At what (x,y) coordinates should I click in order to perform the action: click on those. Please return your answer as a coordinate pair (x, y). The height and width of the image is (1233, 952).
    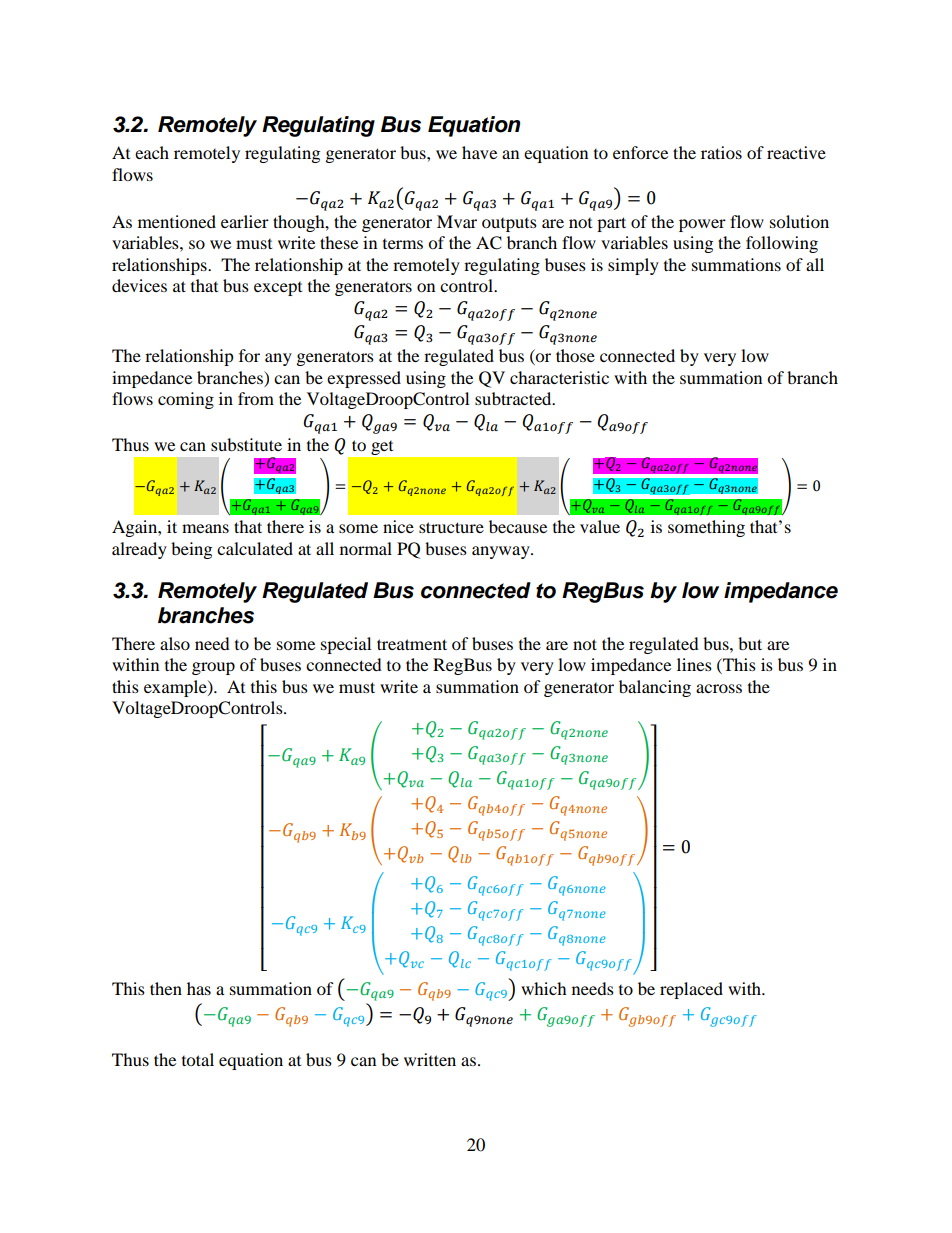
    Looking at the image, I should click on (575, 355).
